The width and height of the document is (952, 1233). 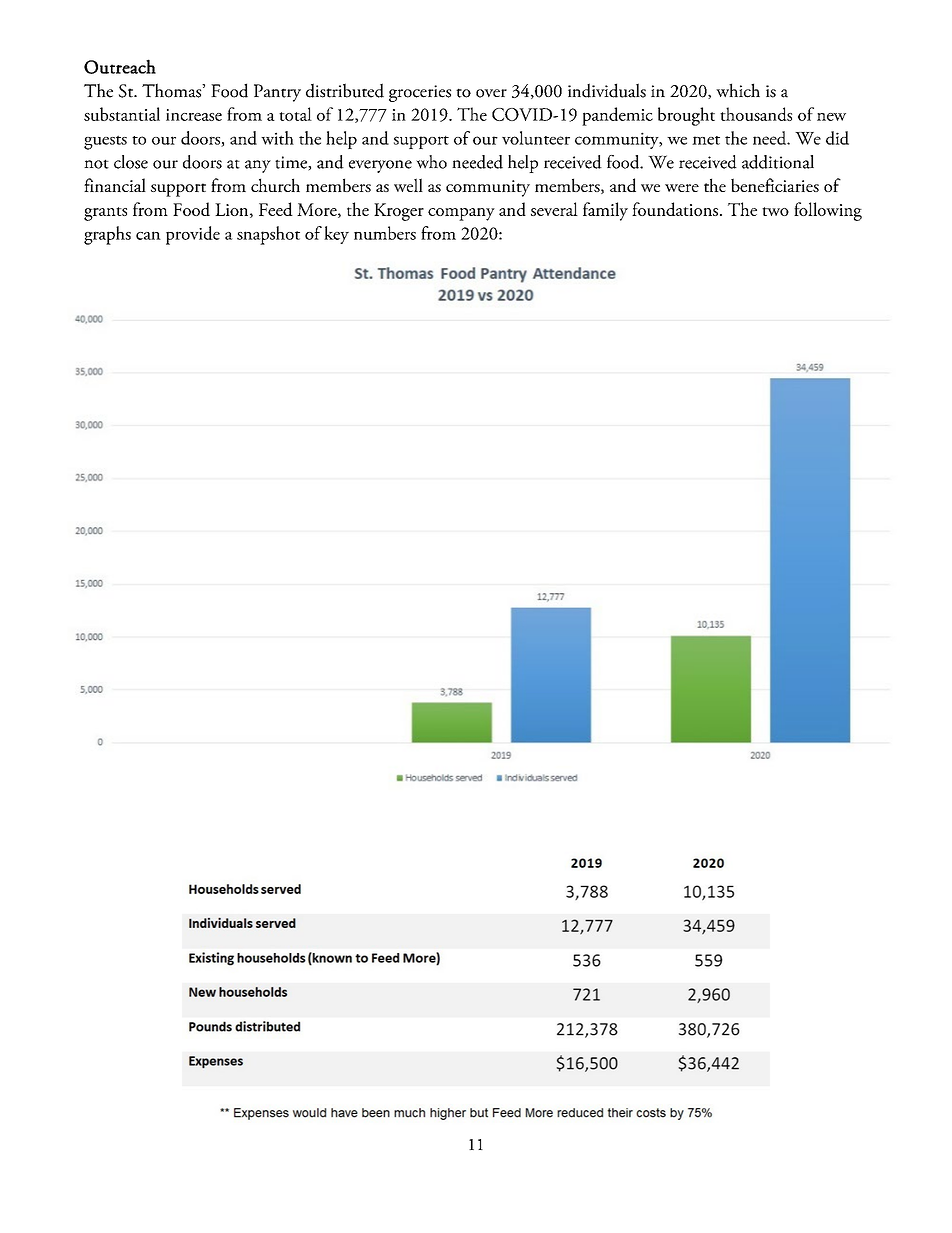 What do you see at coordinates (536, 138) in the document?
I see `volunteer` at bounding box center [536, 138].
